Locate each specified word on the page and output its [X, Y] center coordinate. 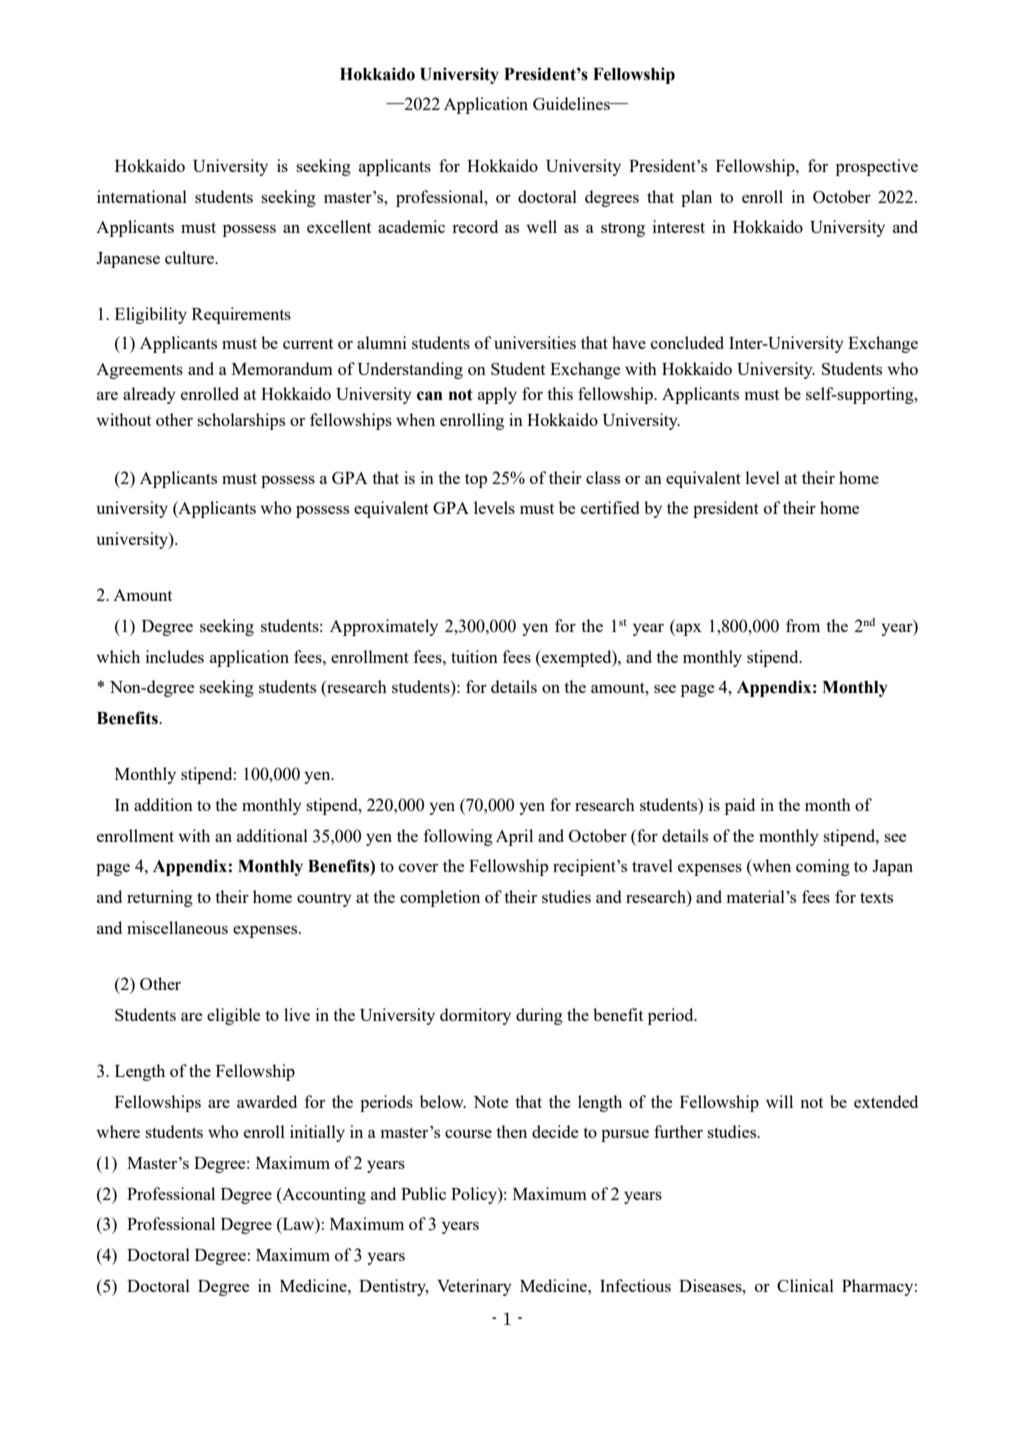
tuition [474, 656]
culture [190, 257]
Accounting [323, 1195]
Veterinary [474, 1287]
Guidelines [572, 103]
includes [175, 656]
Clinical [805, 1285]
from [803, 625]
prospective [877, 167]
